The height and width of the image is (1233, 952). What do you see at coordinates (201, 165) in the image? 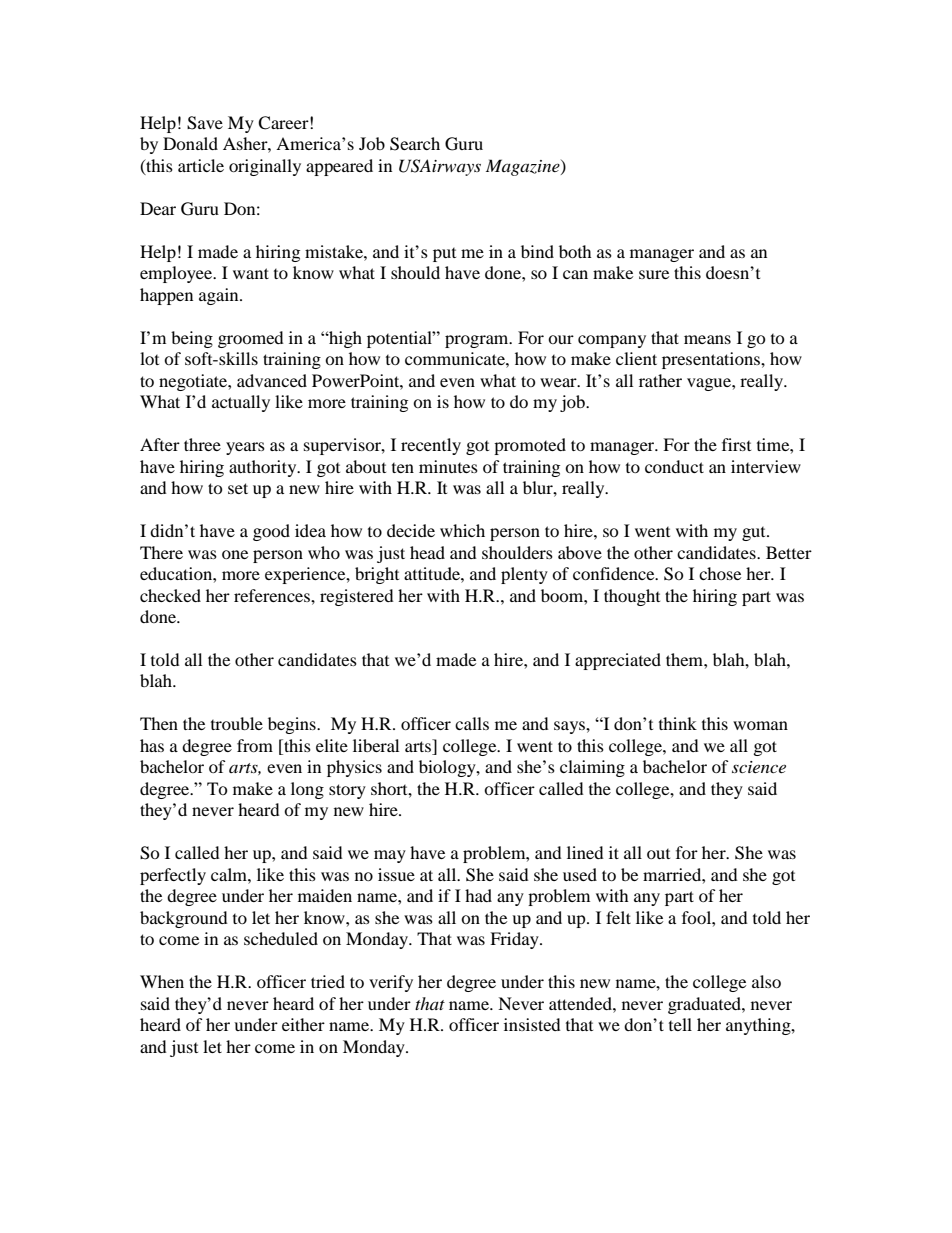
I see `article` at bounding box center [201, 165].
